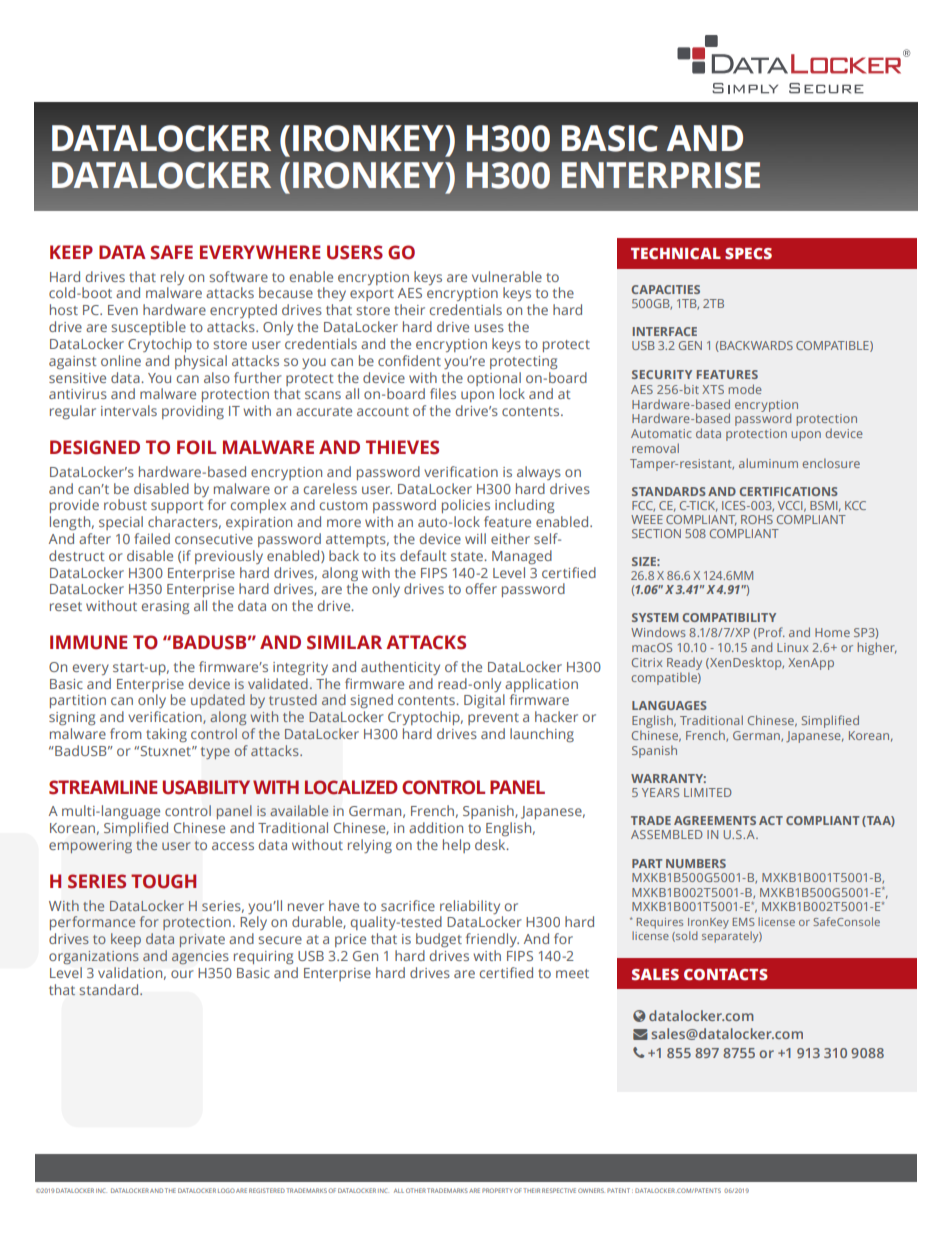 The image size is (952, 1233). What do you see at coordinates (497, 1190) in the image?
I see `PROPERTY` at bounding box center [497, 1190].
